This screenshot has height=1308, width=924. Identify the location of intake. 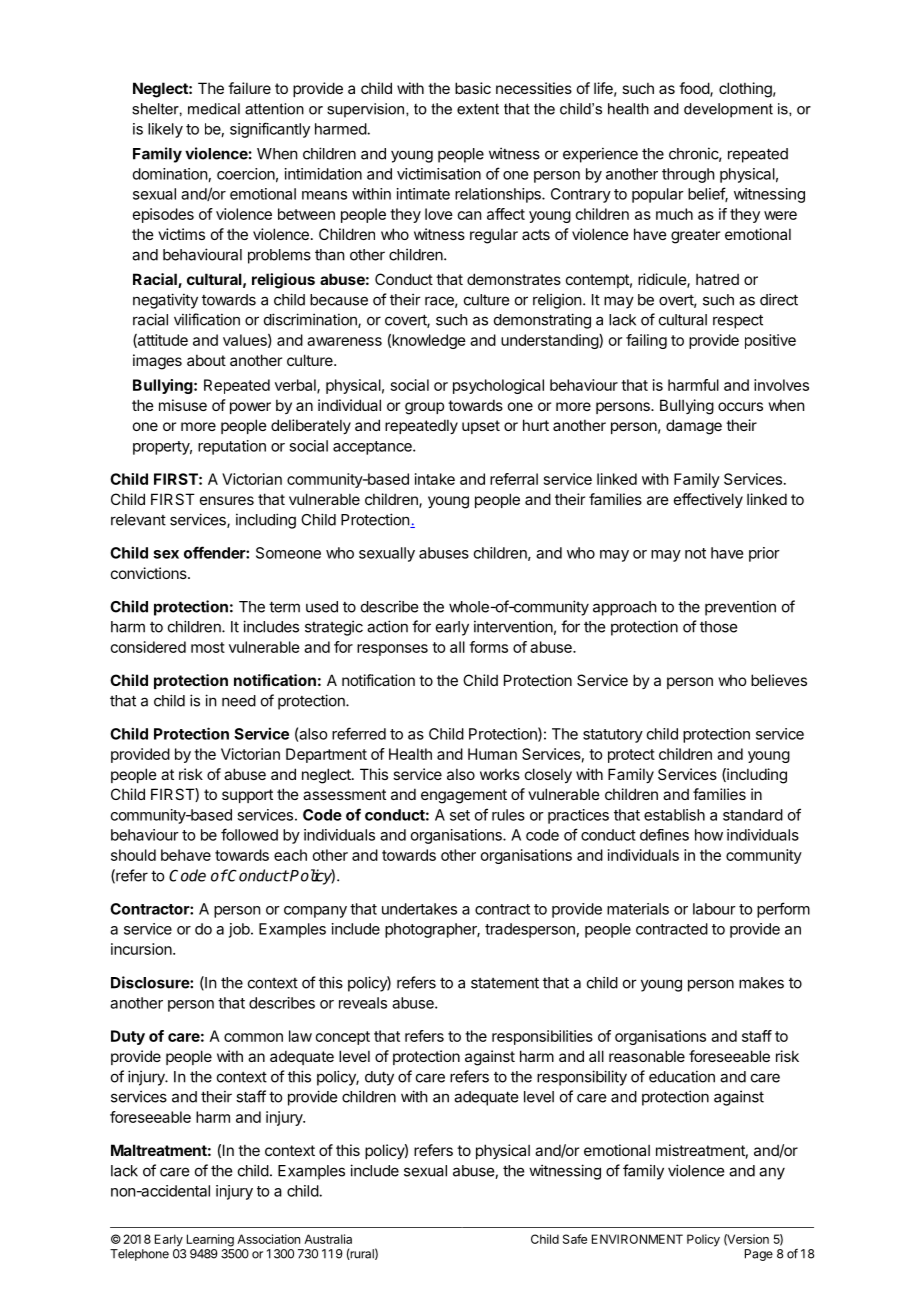
(435, 479).
